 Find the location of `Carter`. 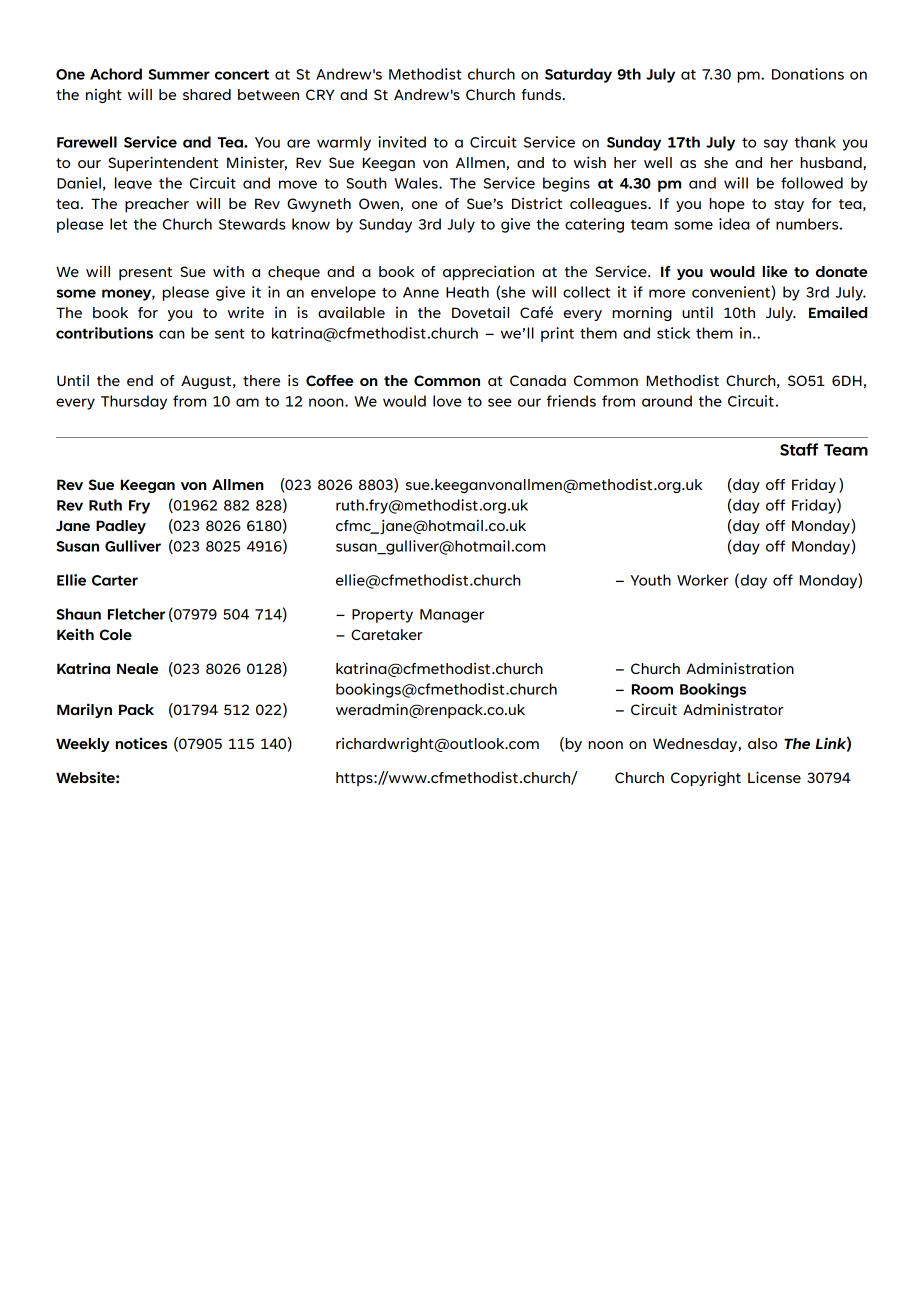

Carter is located at coordinates (115, 580).
